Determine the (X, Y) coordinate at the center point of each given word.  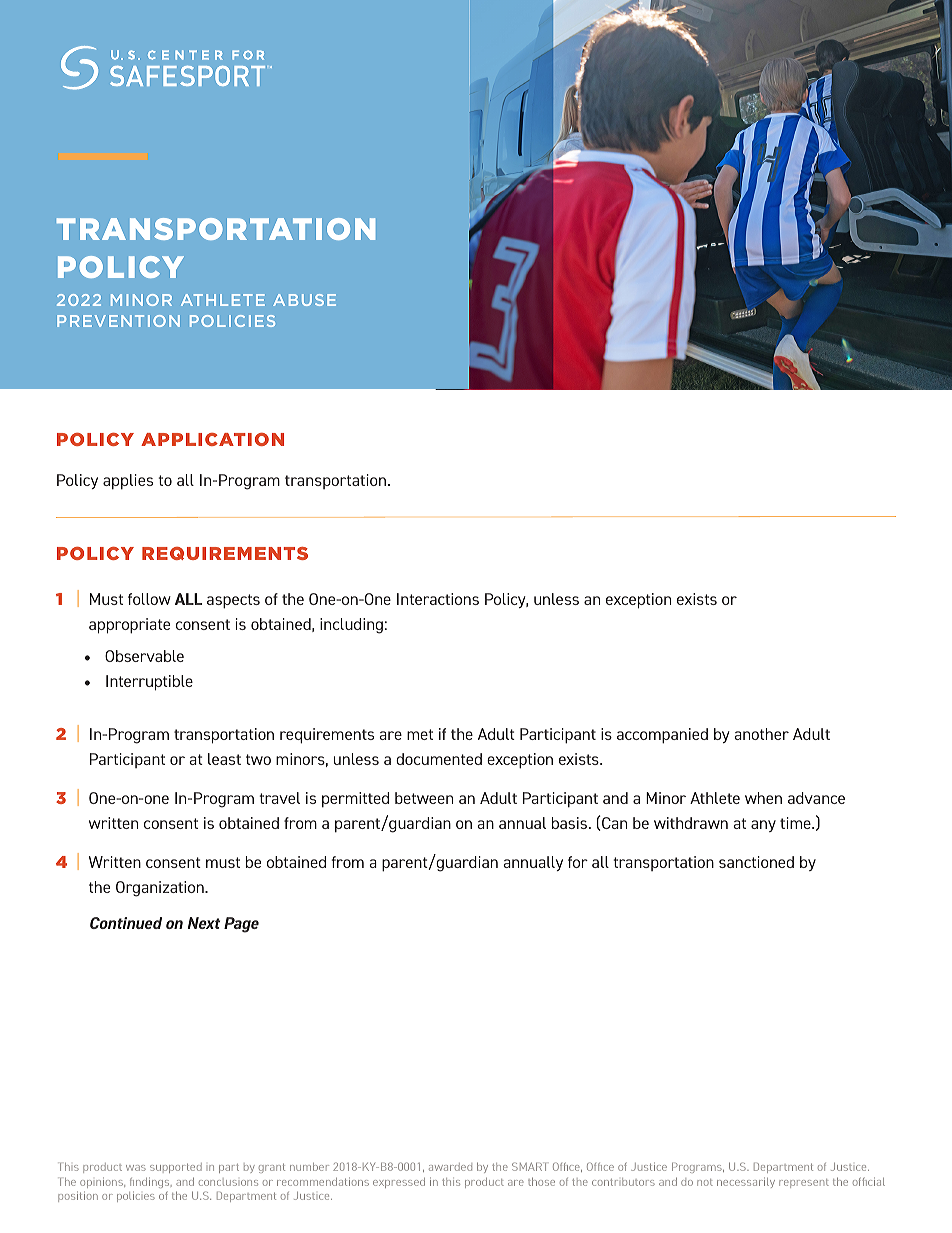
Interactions (438, 599)
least (224, 759)
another (761, 734)
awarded (450, 1167)
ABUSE (304, 300)
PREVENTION (118, 321)
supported (176, 1168)
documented (439, 759)
